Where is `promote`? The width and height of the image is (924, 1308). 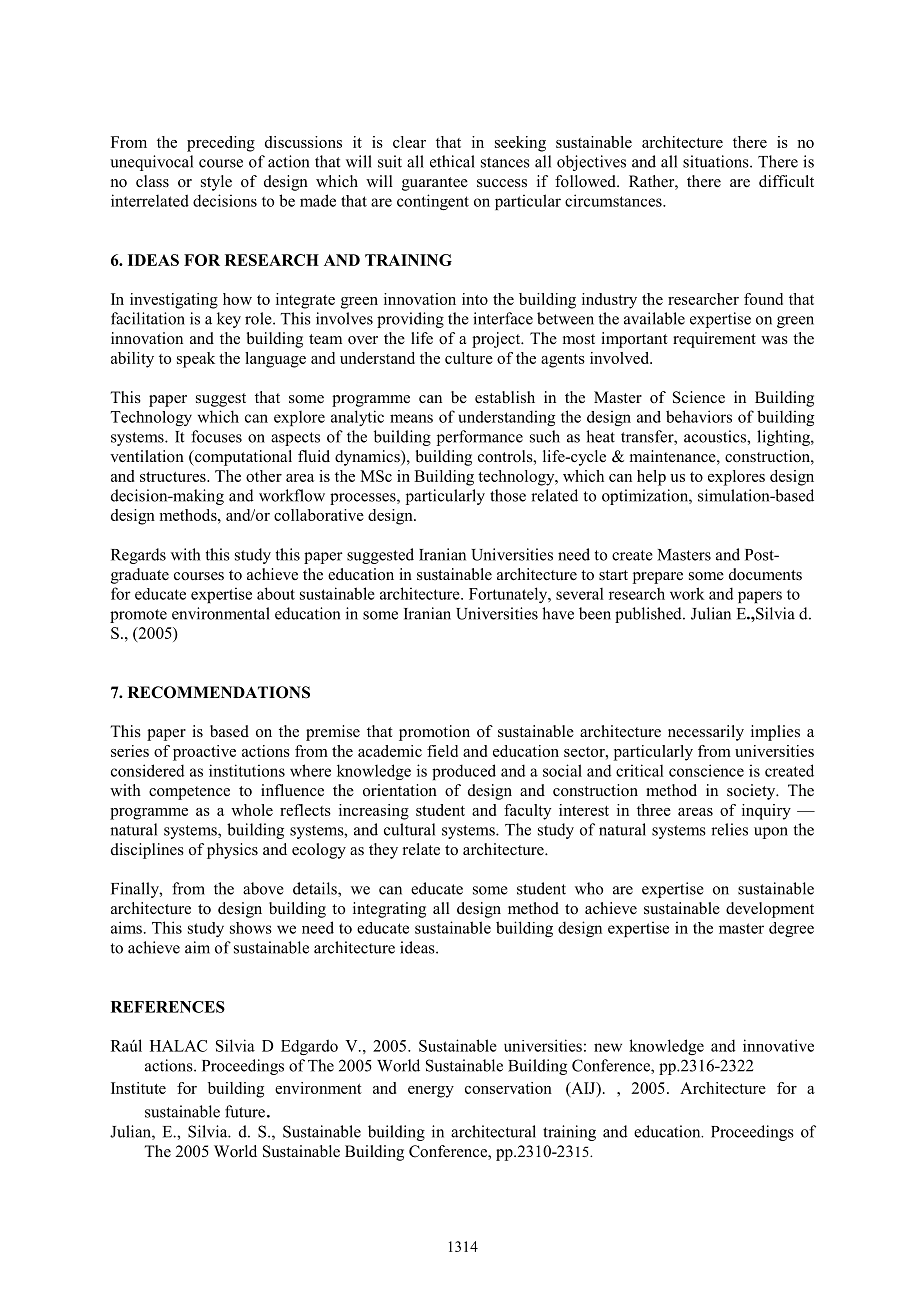
promote is located at coordinates (138, 616).
